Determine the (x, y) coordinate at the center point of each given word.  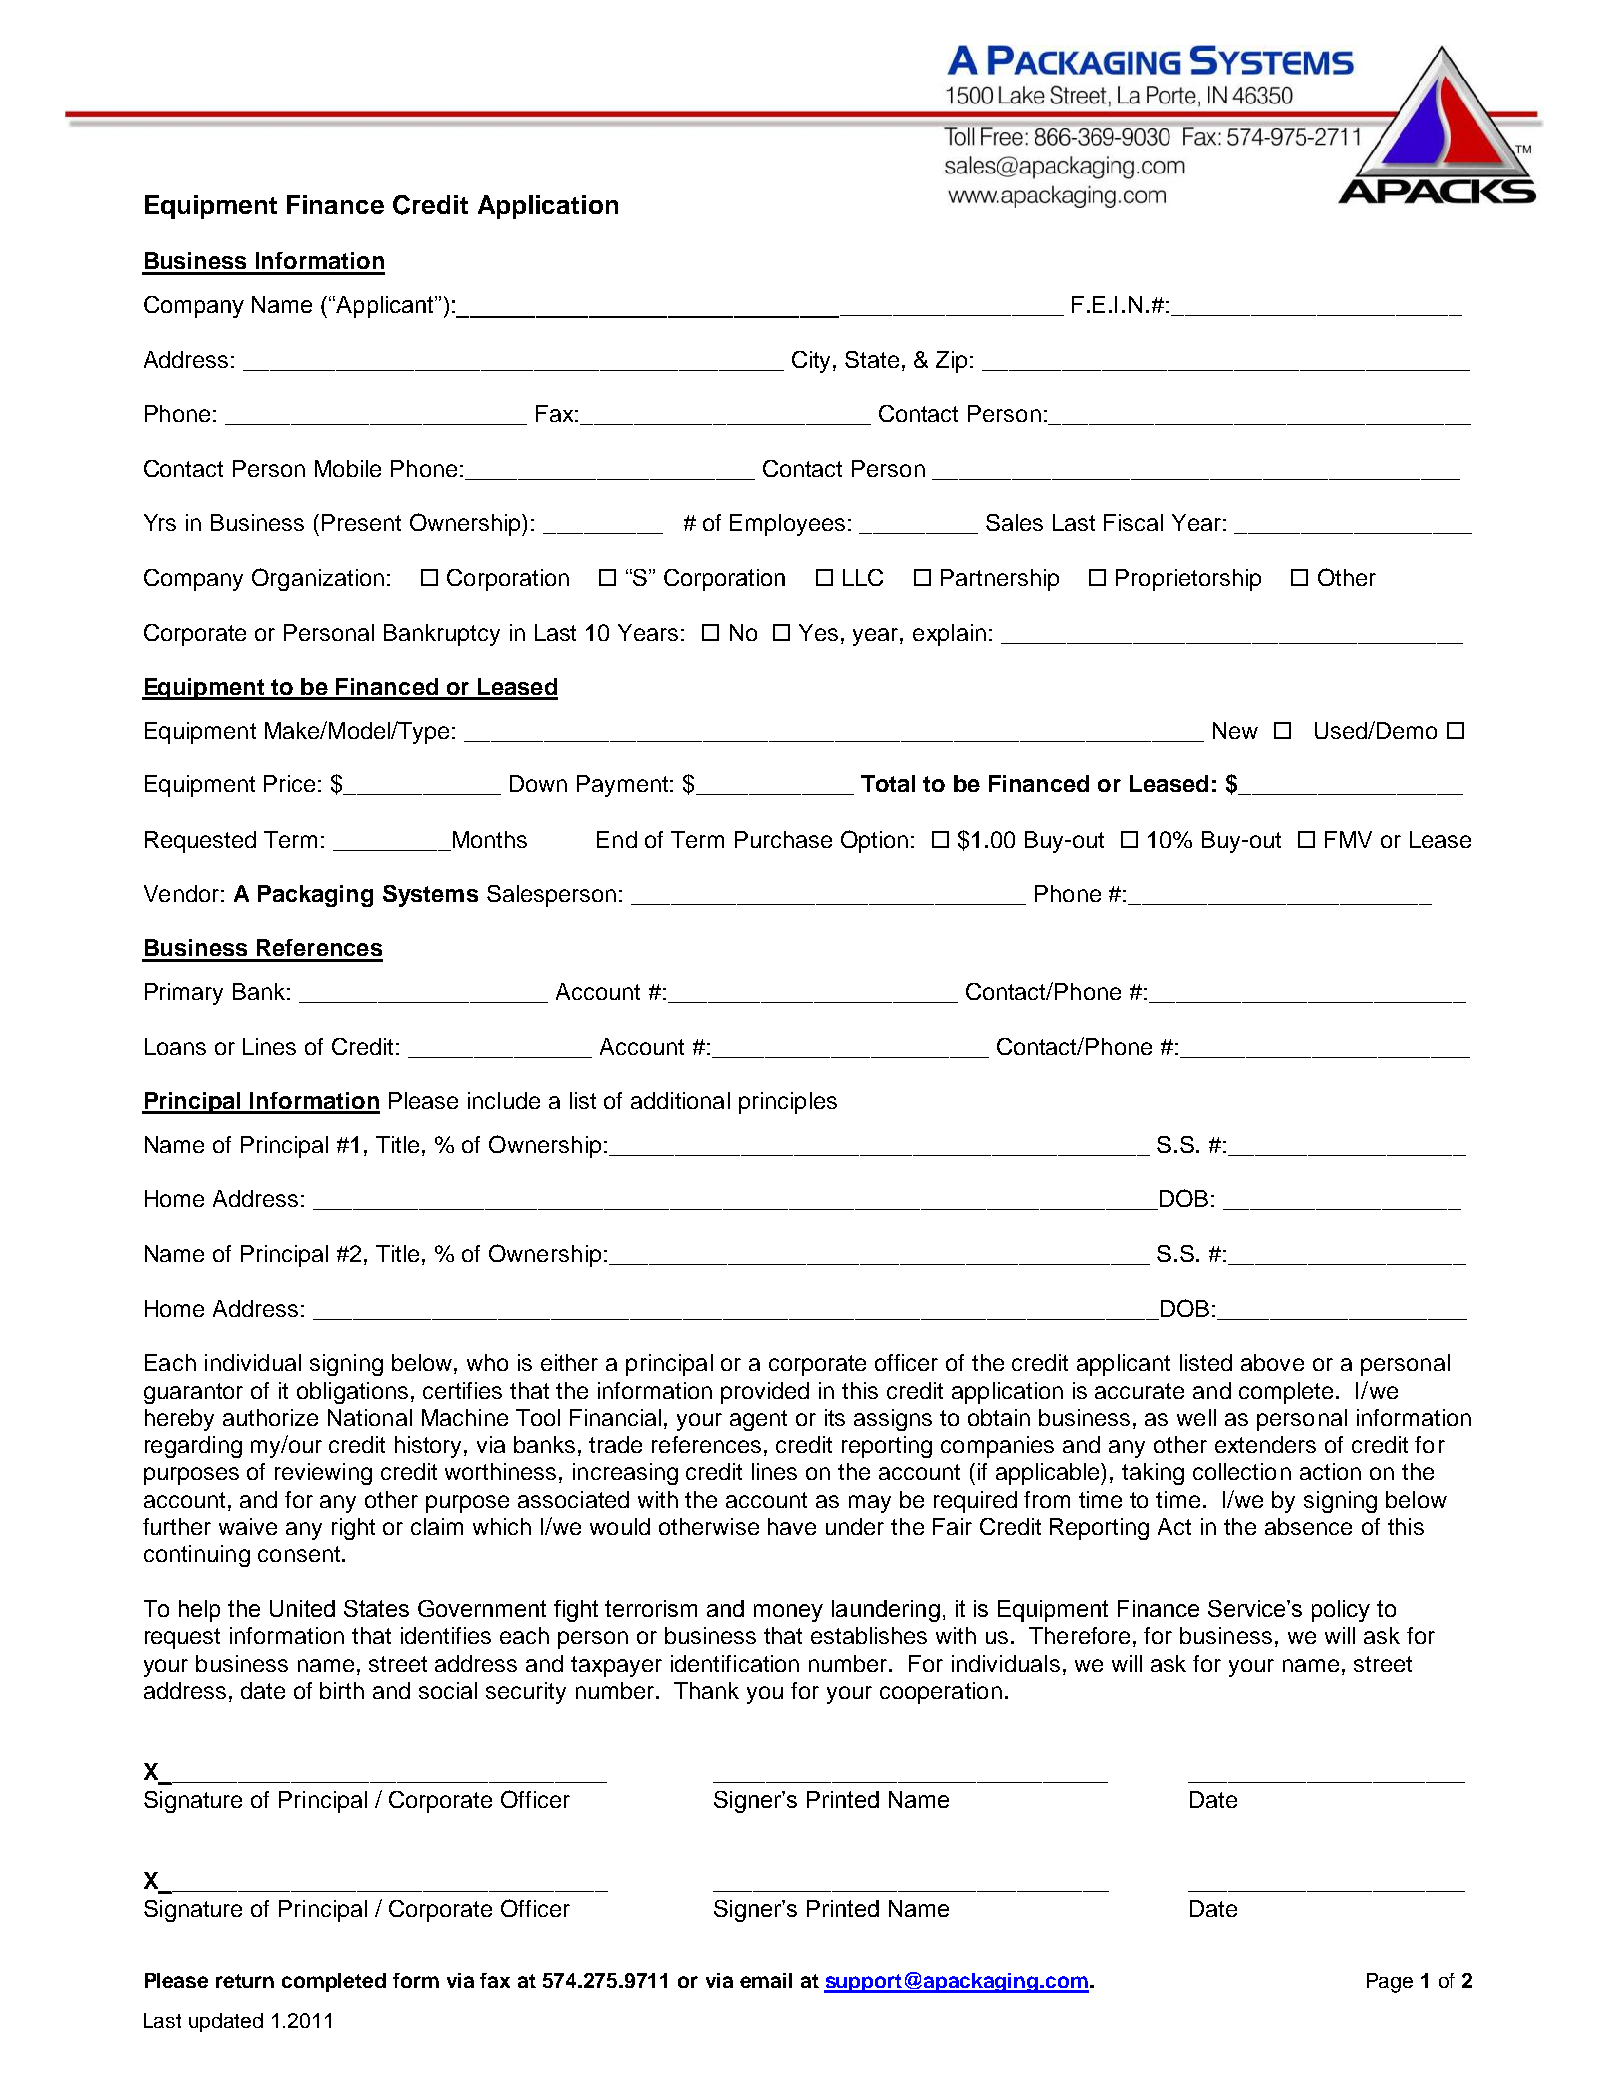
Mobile (348, 468)
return (245, 1981)
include (504, 1100)
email (766, 1980)
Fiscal (1133, 522)
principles (788, 1103)
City (813, 362)
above (1272, 1362)
